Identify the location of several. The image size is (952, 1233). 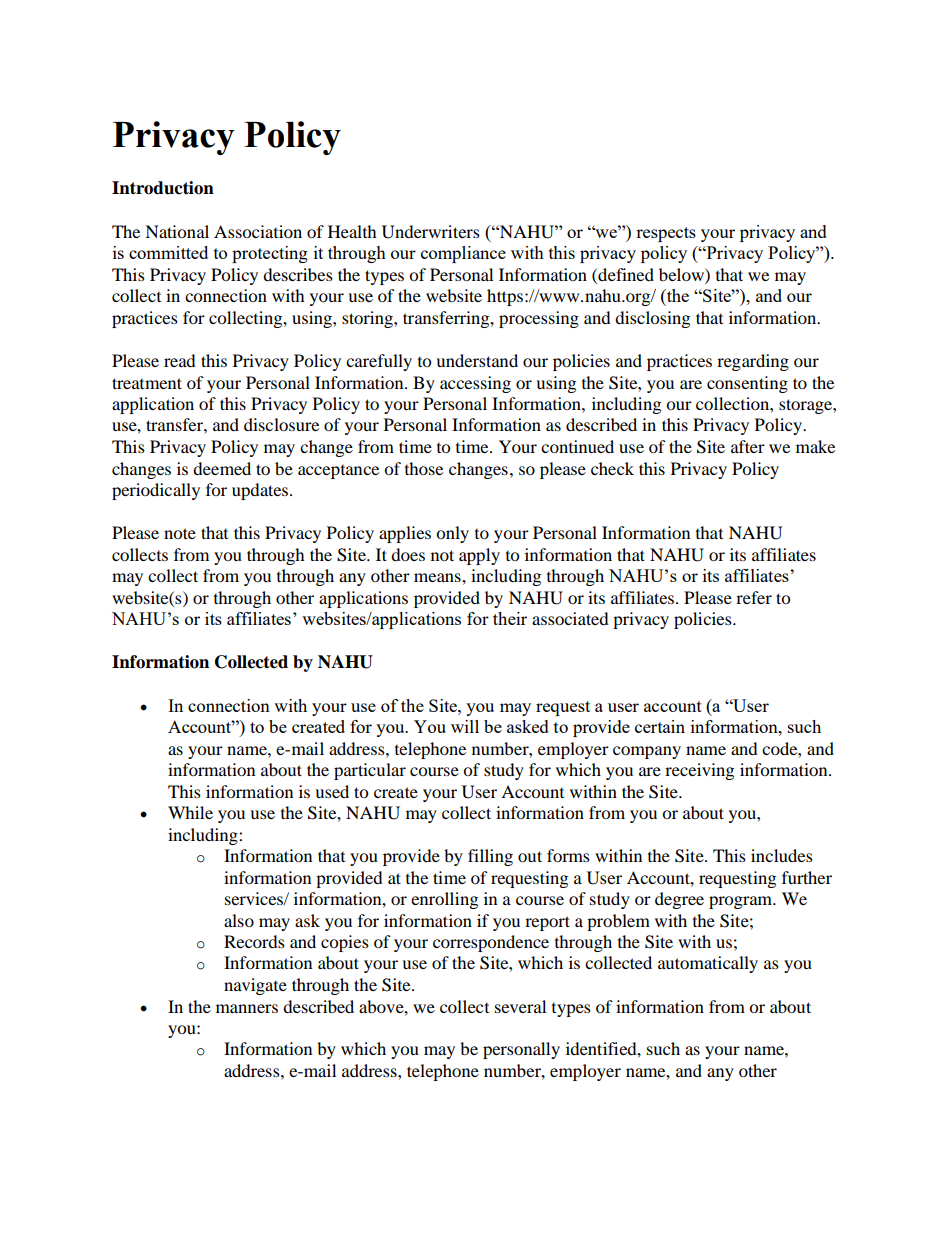
(520, 1006).
